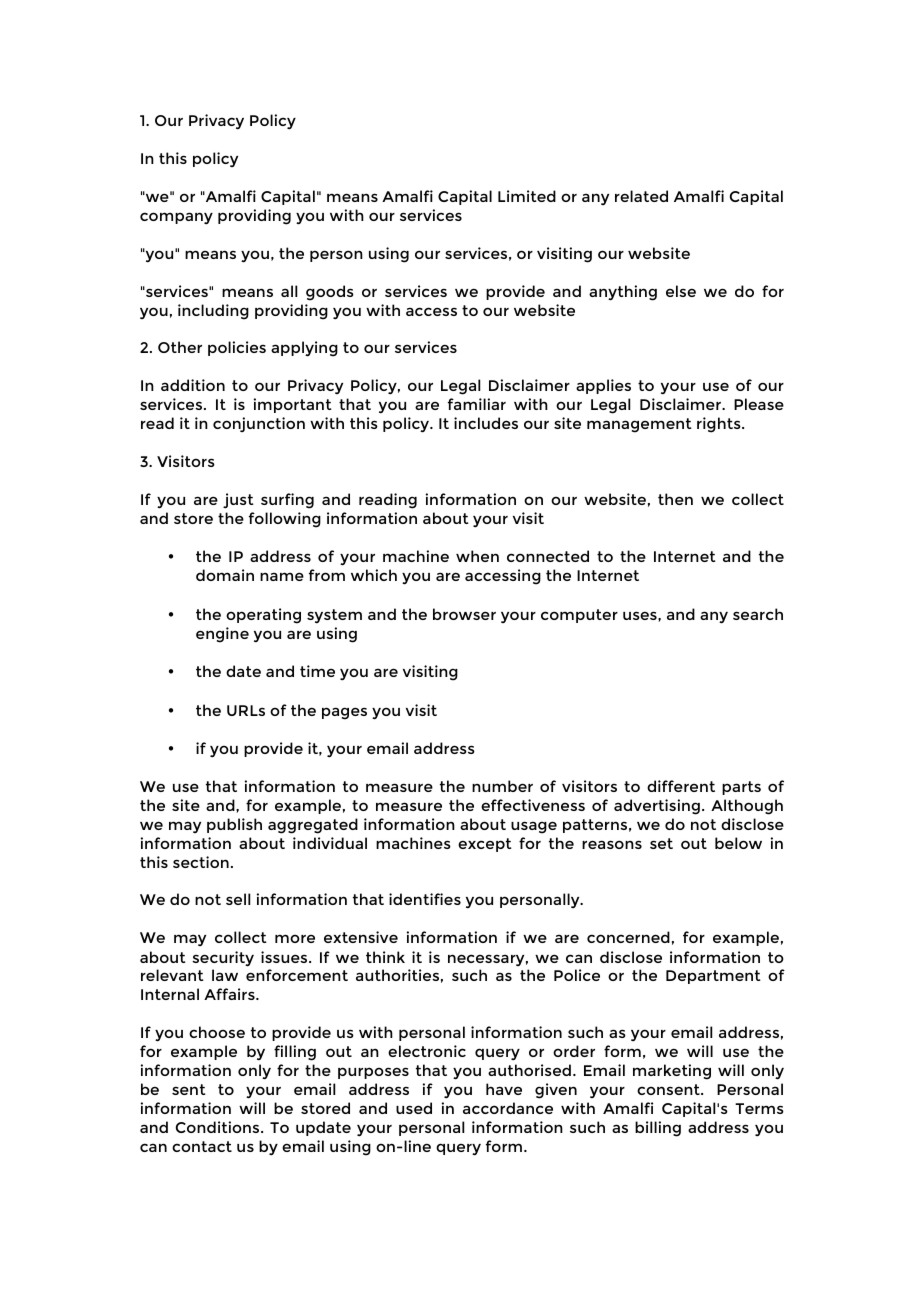  Describe the element at coordinates (508, 1108) in the screenshot. I see `accordance` at that location.
